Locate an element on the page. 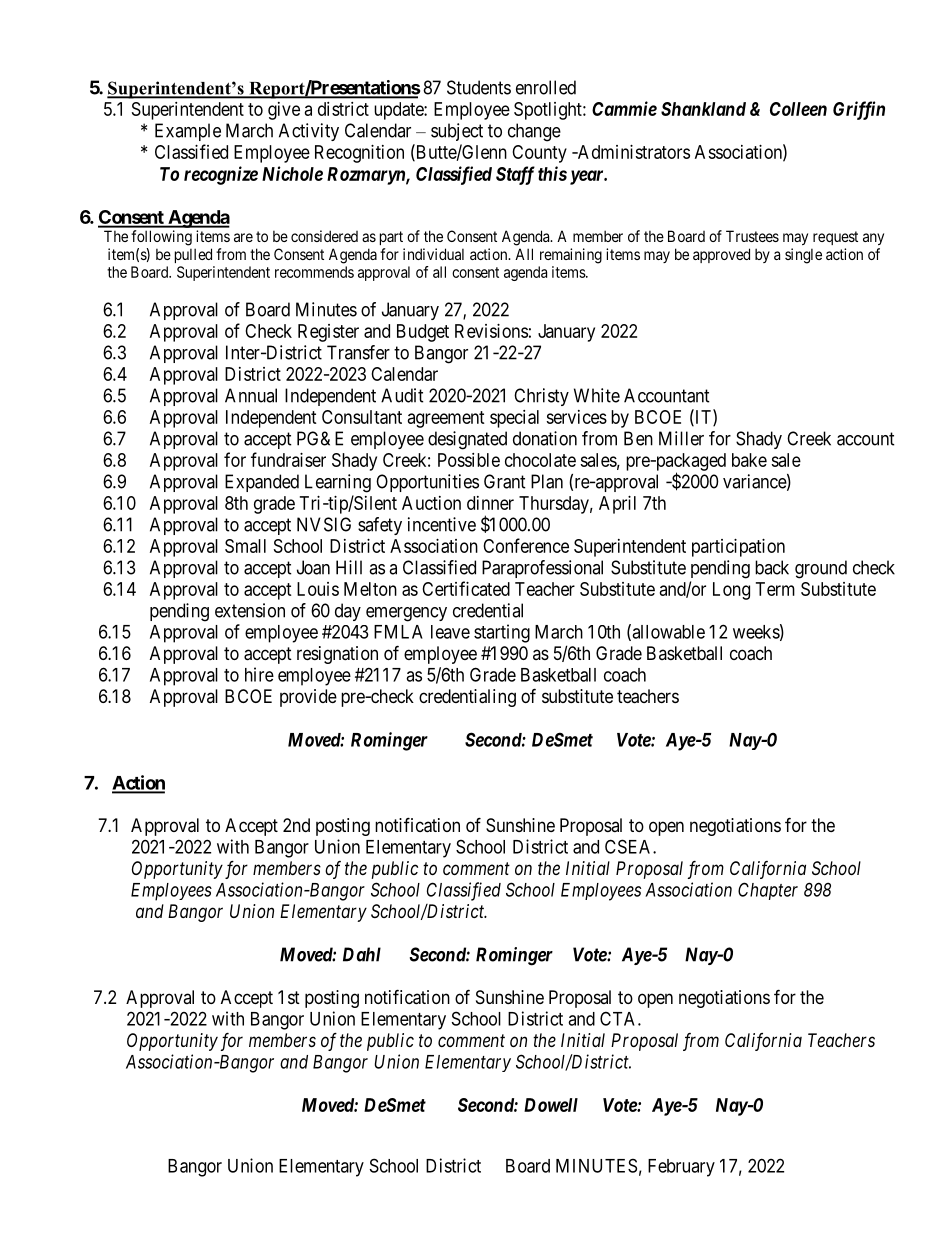  chocolate is located at coordinates (540, 460).
